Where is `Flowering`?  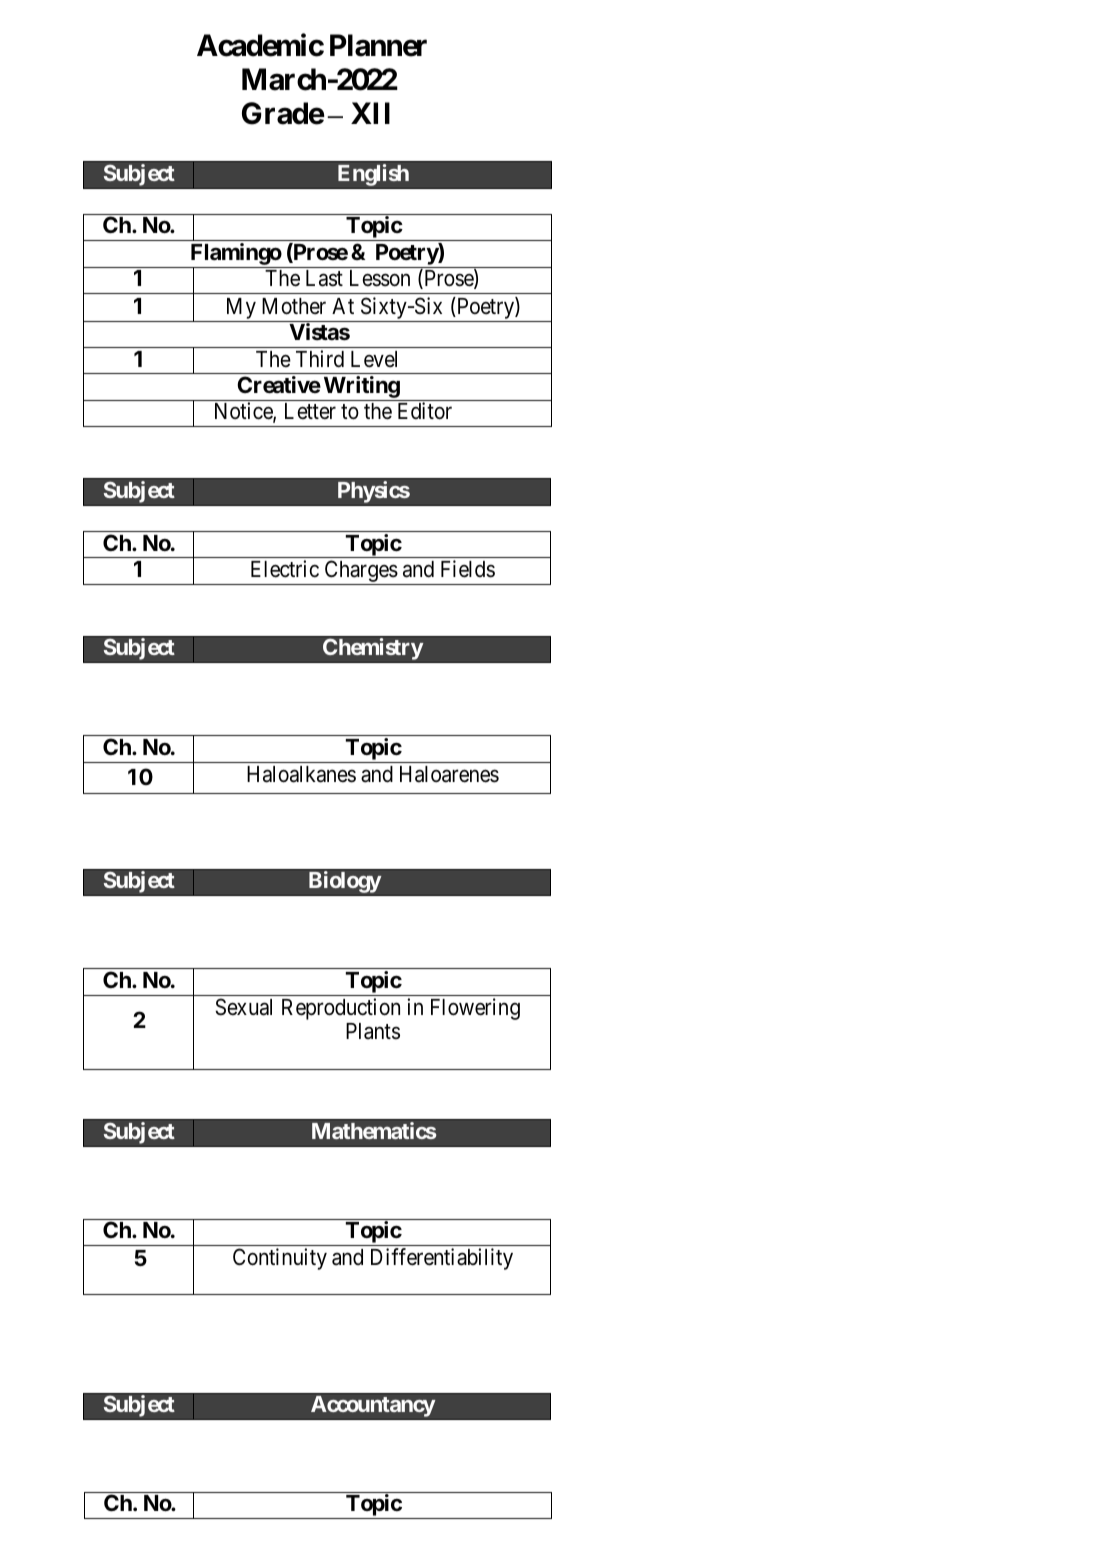 Flowering is located at coordinates (475, 1009).
